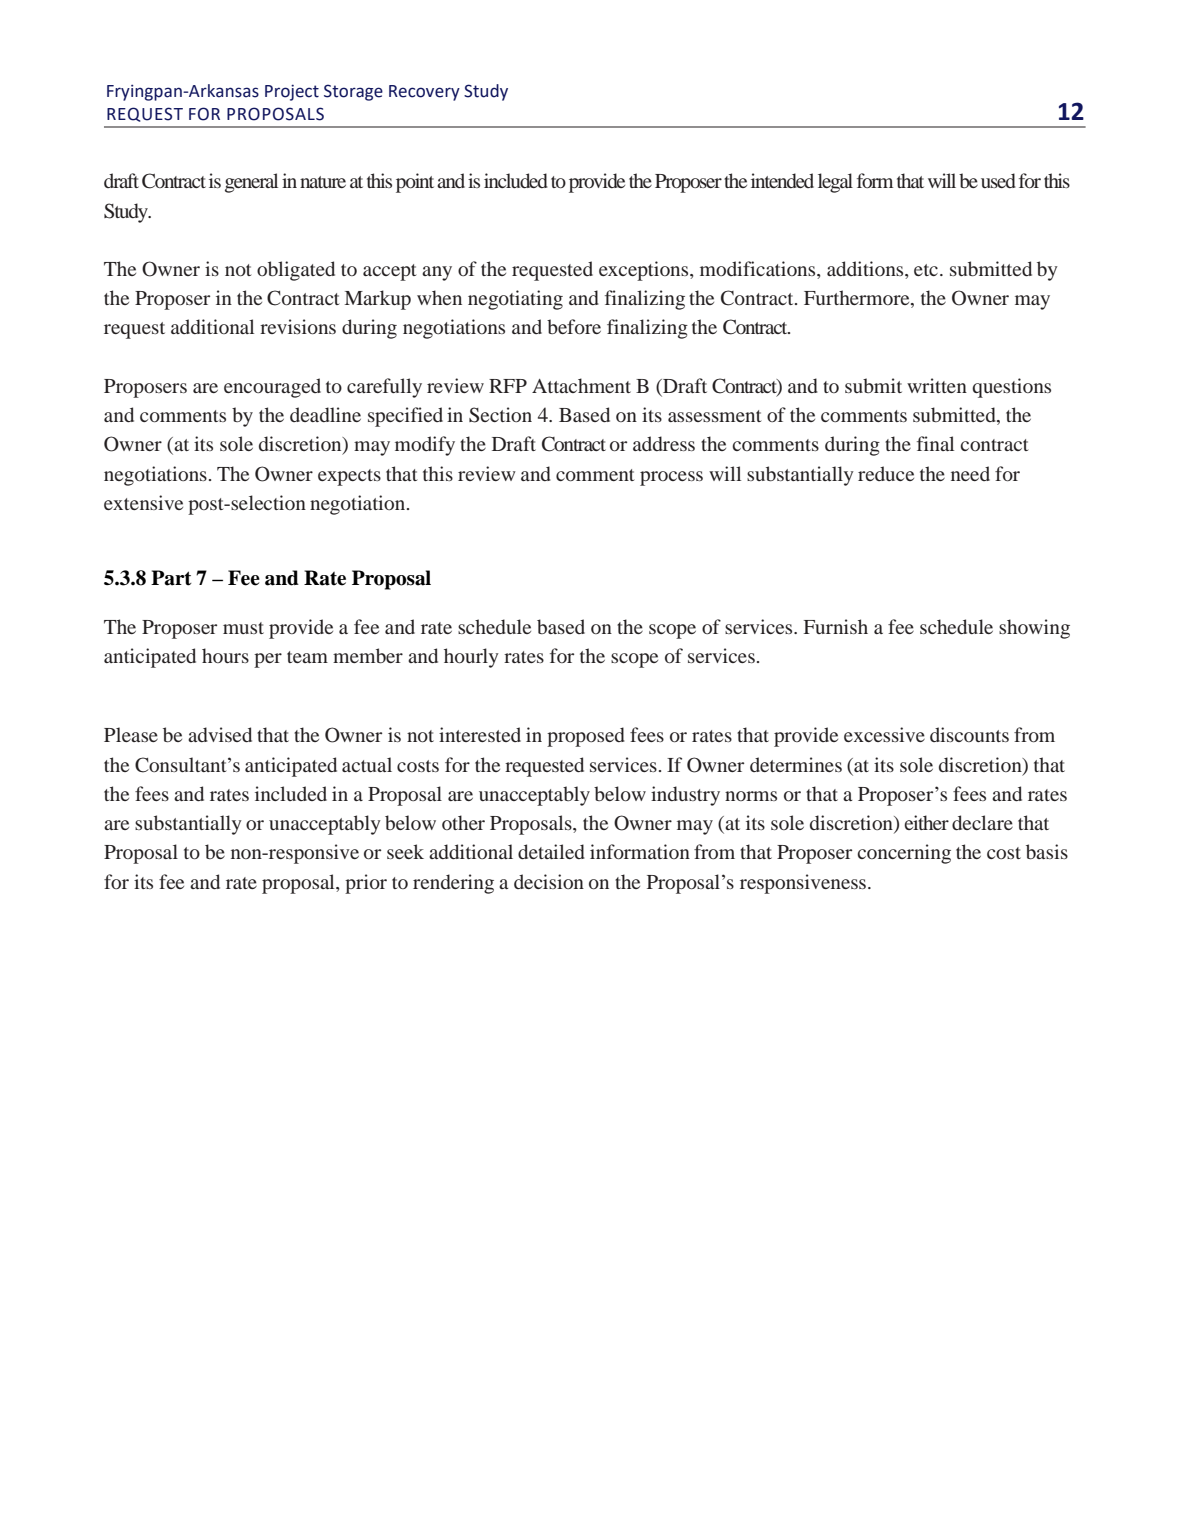 This page has width=1178, height=1524. What do you see at coordinates (998, 180) in the page?
I see `used` at bounding box center [998, 180].
